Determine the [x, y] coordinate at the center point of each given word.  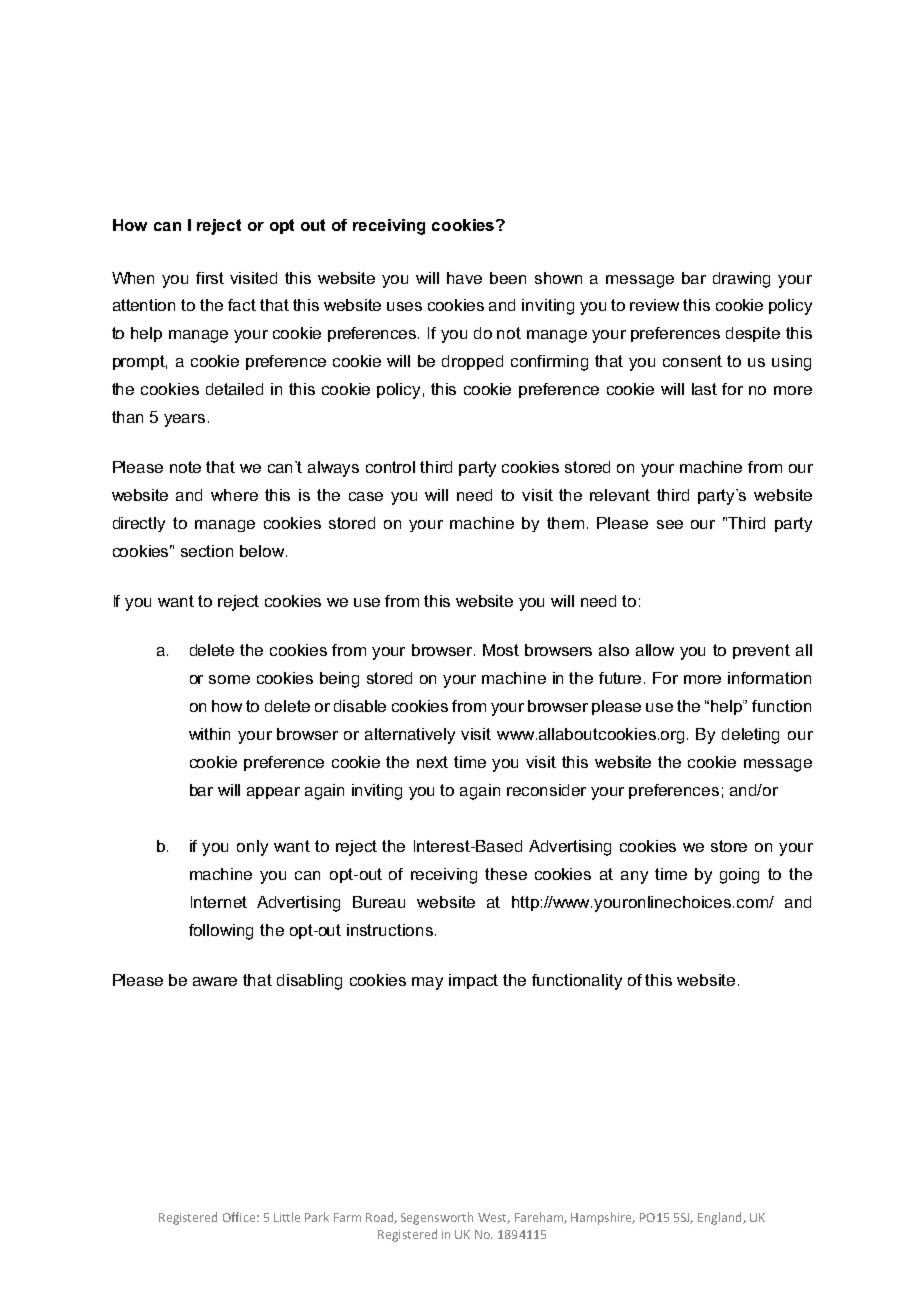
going [739, 876]
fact [242, 305]
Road [380, 1218]
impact [473, 981]
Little [287, 1217]
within [209, 734]
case [366, 496]
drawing [741, 280]
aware [215, 981]
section [207, 551]
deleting [750, 736]
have [464, 278]
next [432, 762]
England [721, 1218]
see [670, 524]
